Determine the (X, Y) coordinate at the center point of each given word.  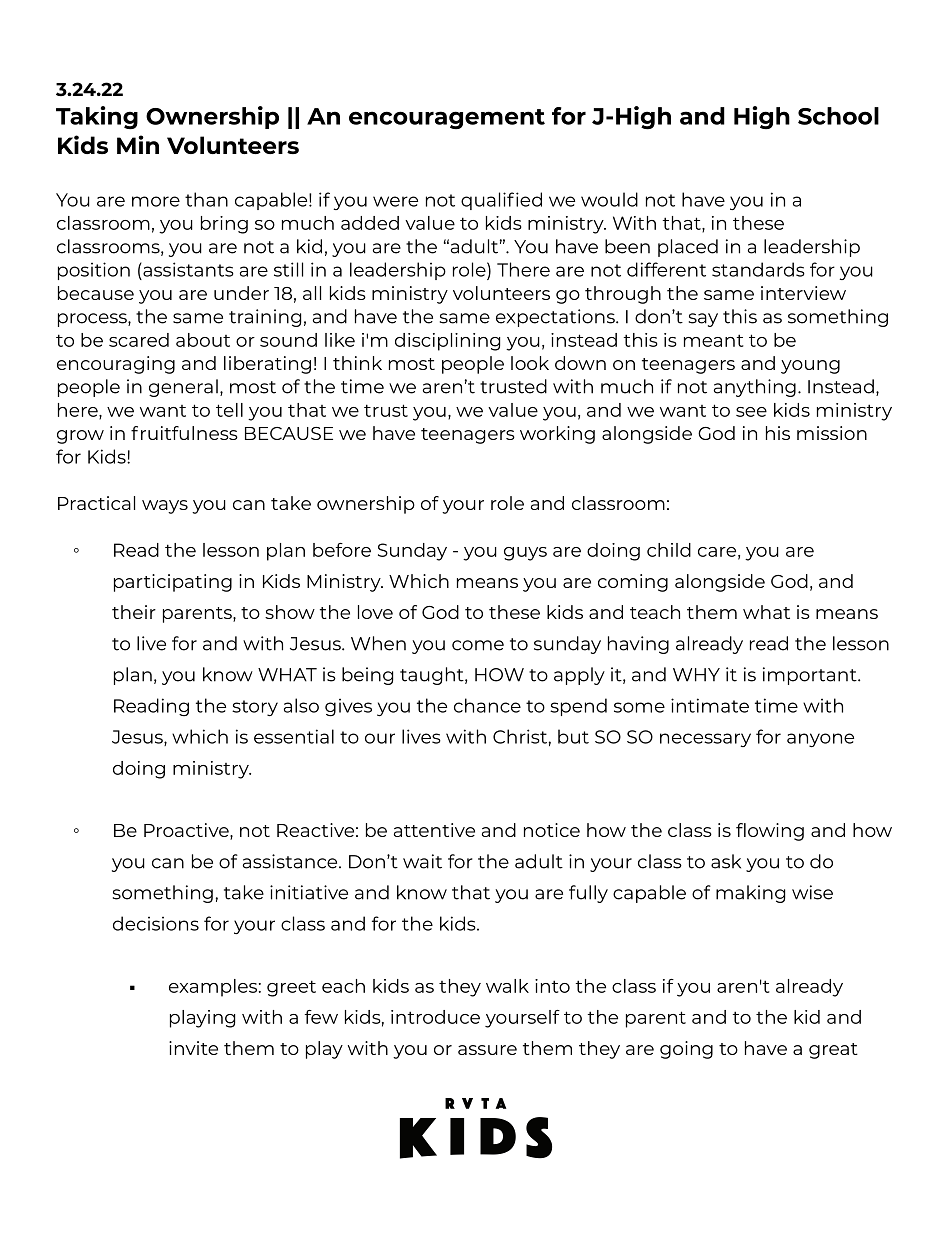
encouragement (447, 119)
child (669, 550)
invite (193, 1048)
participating (173, 583)
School (838, 116)
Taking (97, 118)
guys (525, 554)
